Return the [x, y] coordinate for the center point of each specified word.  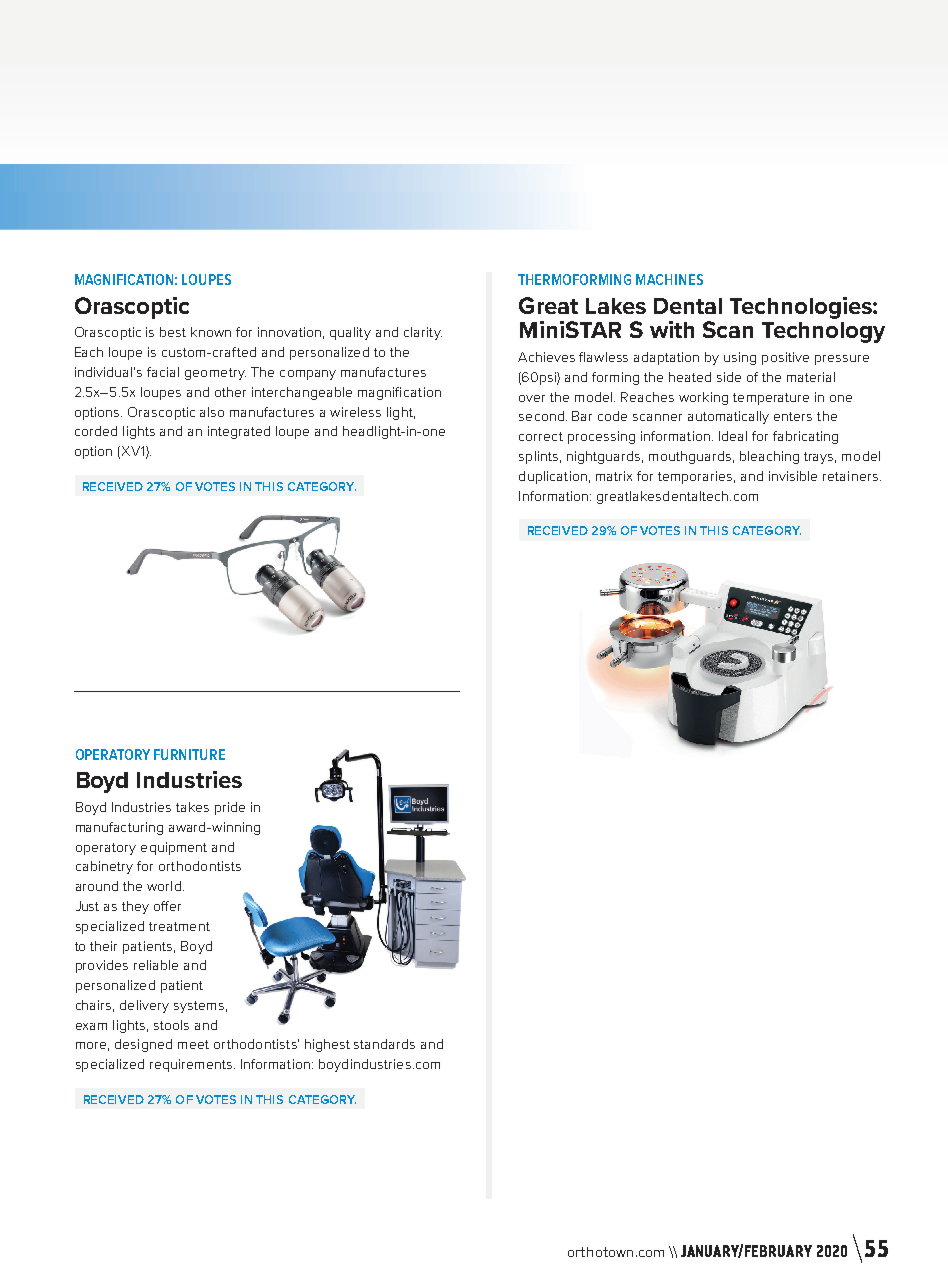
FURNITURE [189, 754]
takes [192, 807]
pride [230, 808]
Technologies [802, 308]
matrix [614, 476]
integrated [239, 432]
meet [193, 1044]
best [173, 332]
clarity [423, 333]
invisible [793, 476]
